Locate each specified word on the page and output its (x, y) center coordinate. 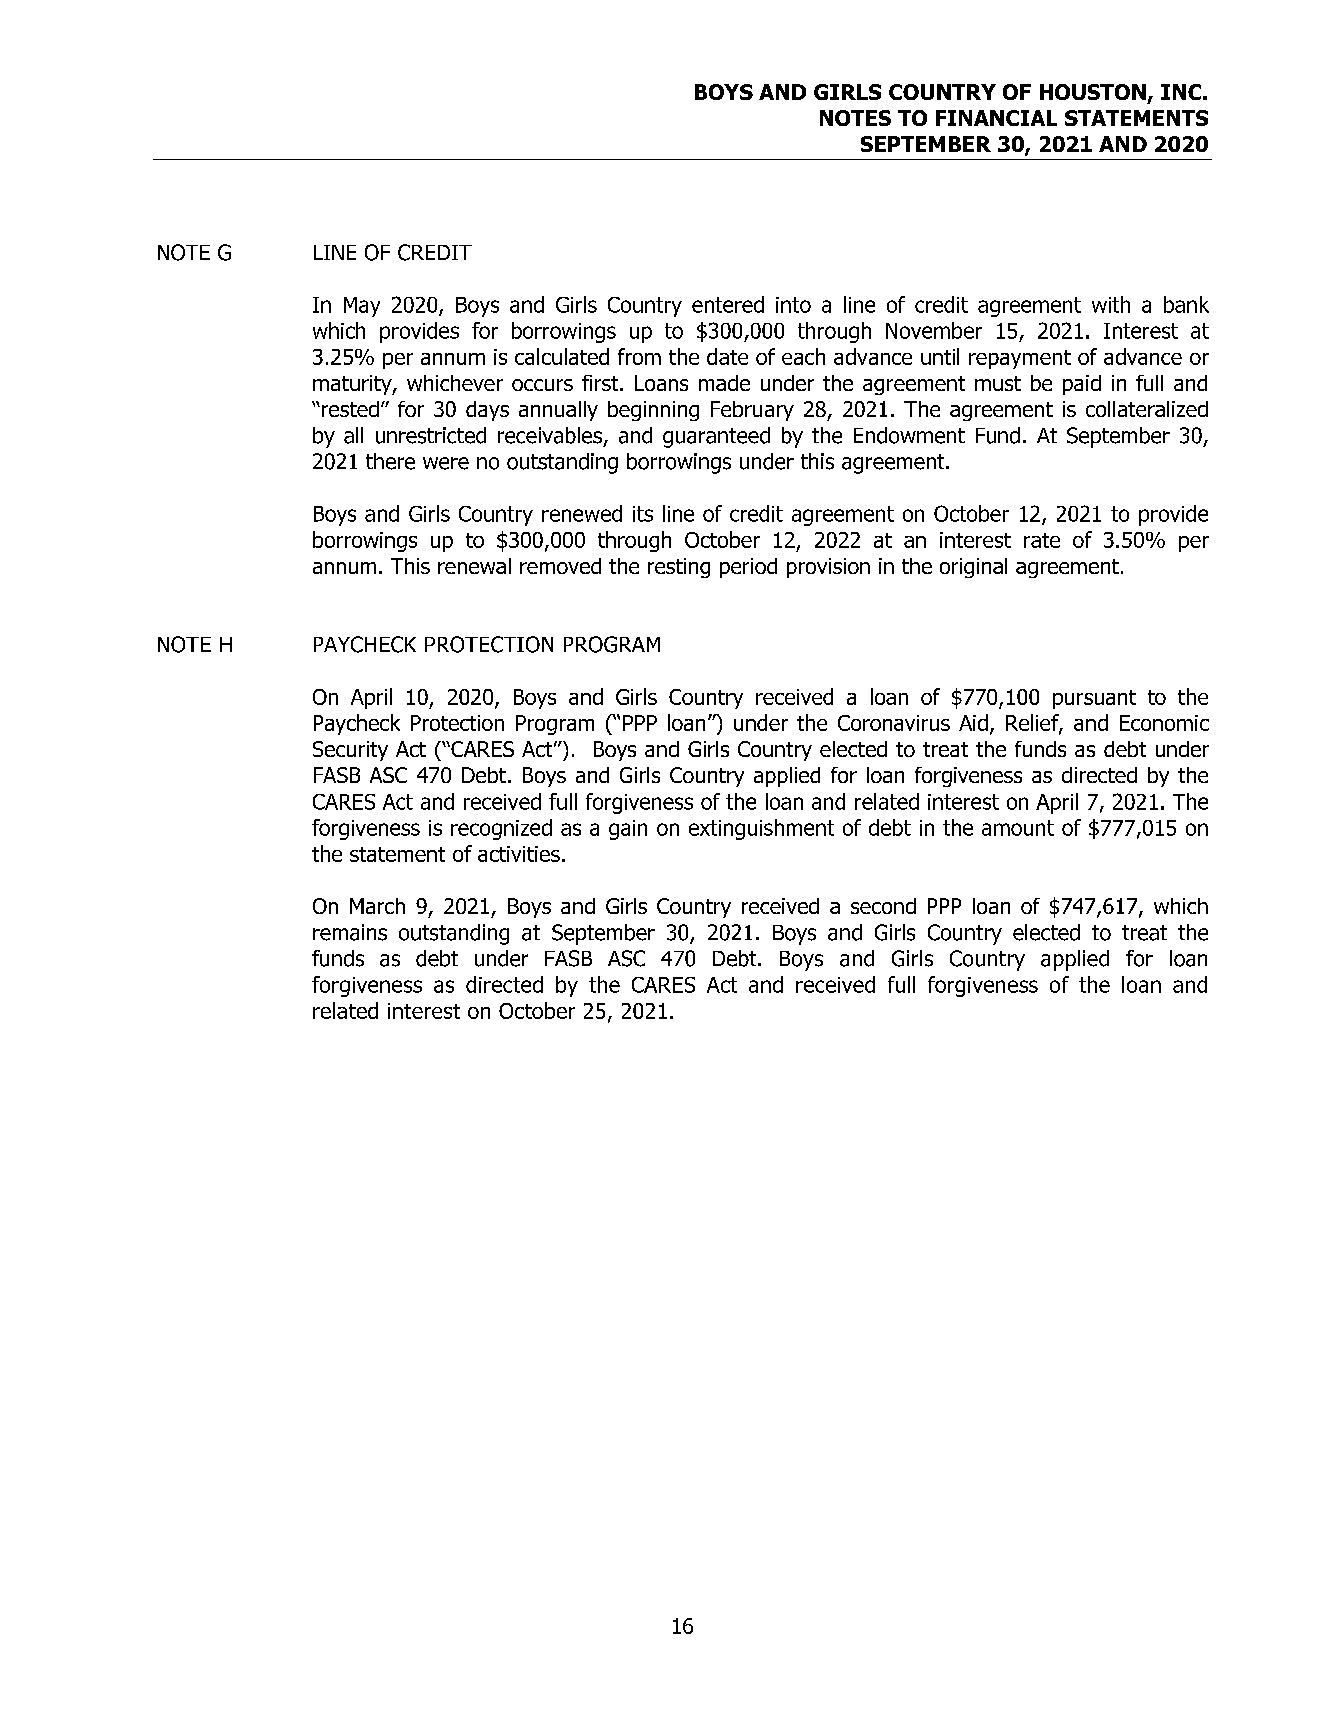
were (446, 463)
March (377, 906)
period (748, 568)
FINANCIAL (996, 118)
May (362, 307)
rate (1042, 540)
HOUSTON (1093, 92)
